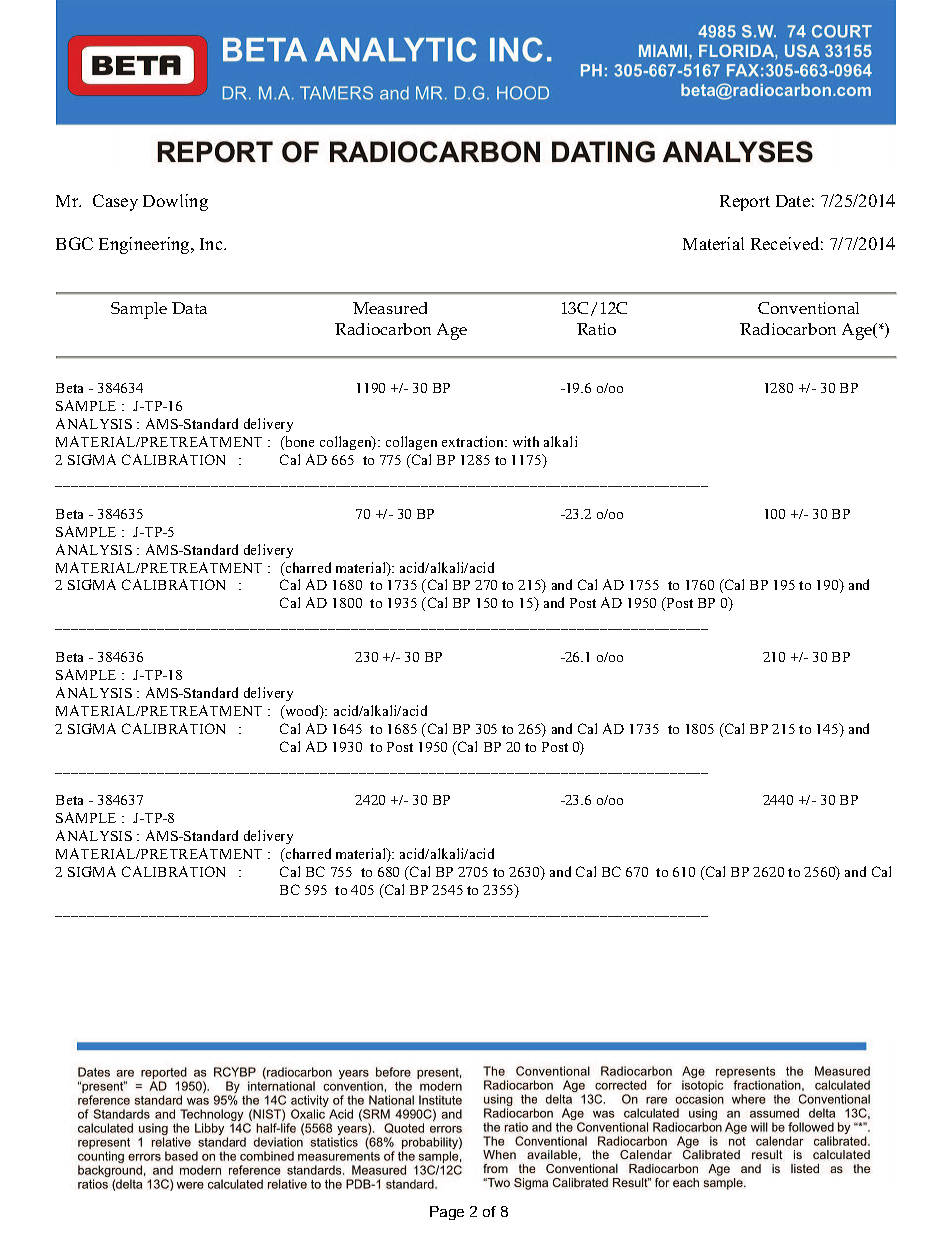 This screenshot has width=952, height=1233. What do you see at coordinates (298, 443) in the screenshot?
I see `bone` at bounding box center [298, 443].
